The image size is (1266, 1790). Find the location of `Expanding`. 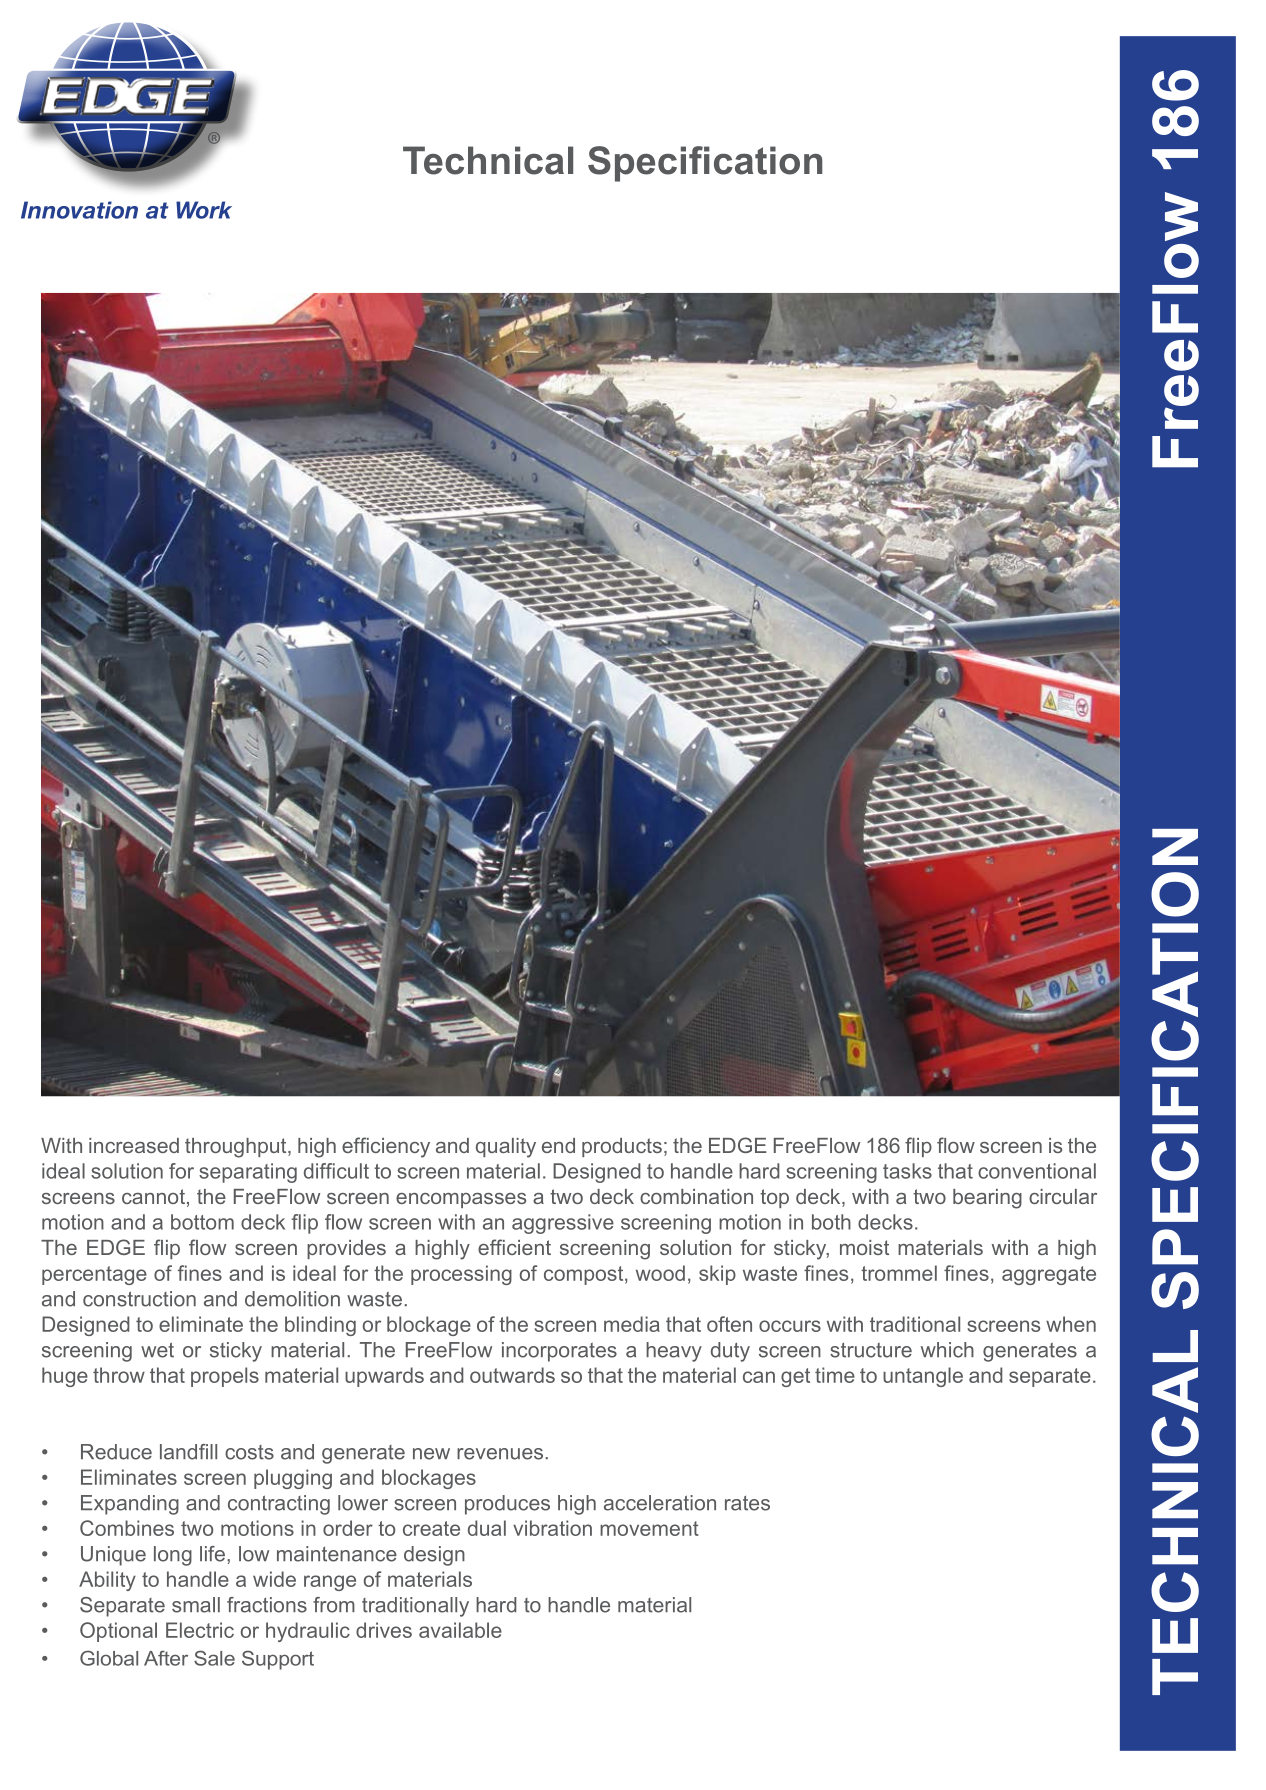

Expanding is located at coordinates (130, 1505).
